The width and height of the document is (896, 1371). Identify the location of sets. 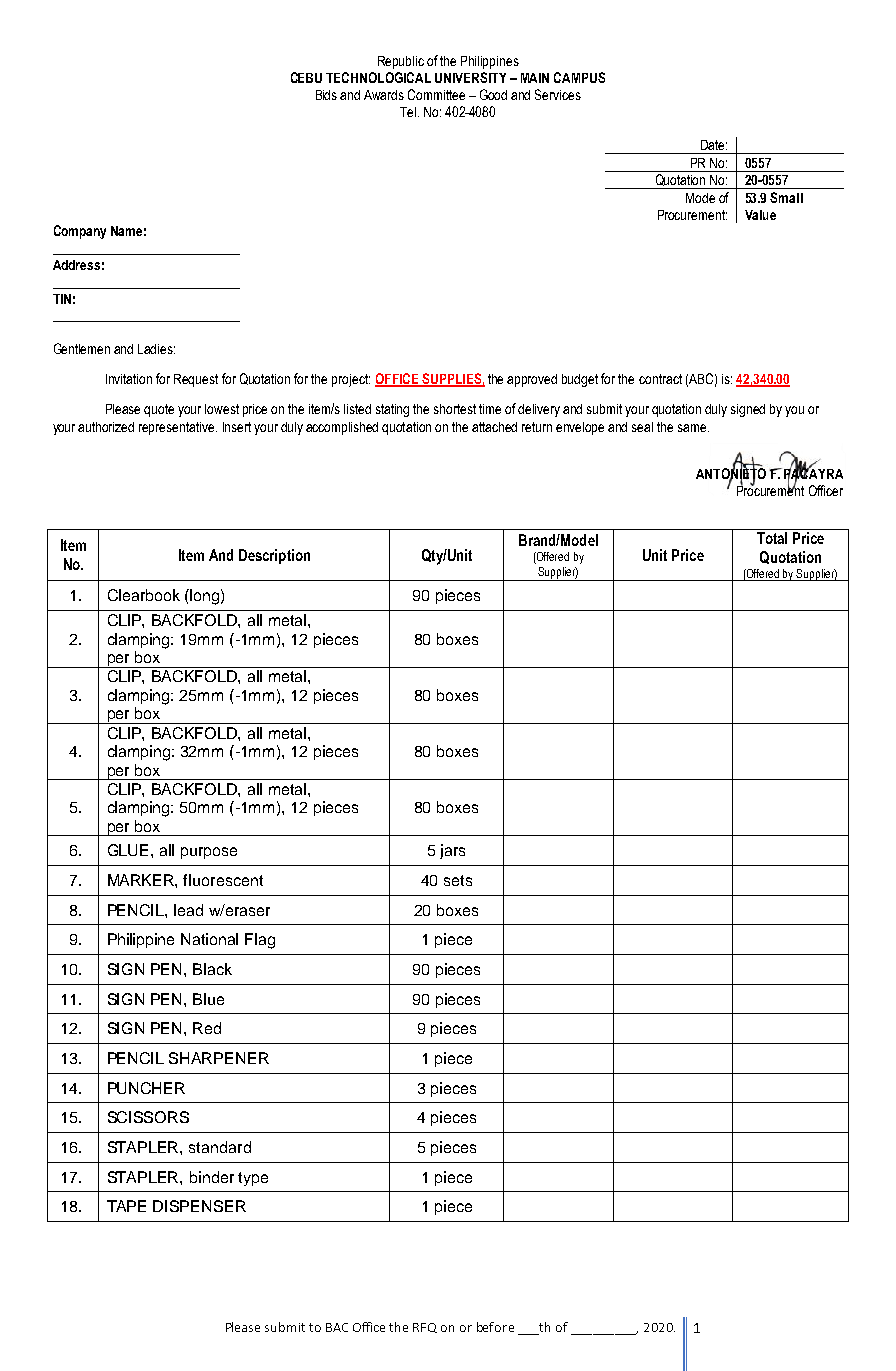
(458, 880).
